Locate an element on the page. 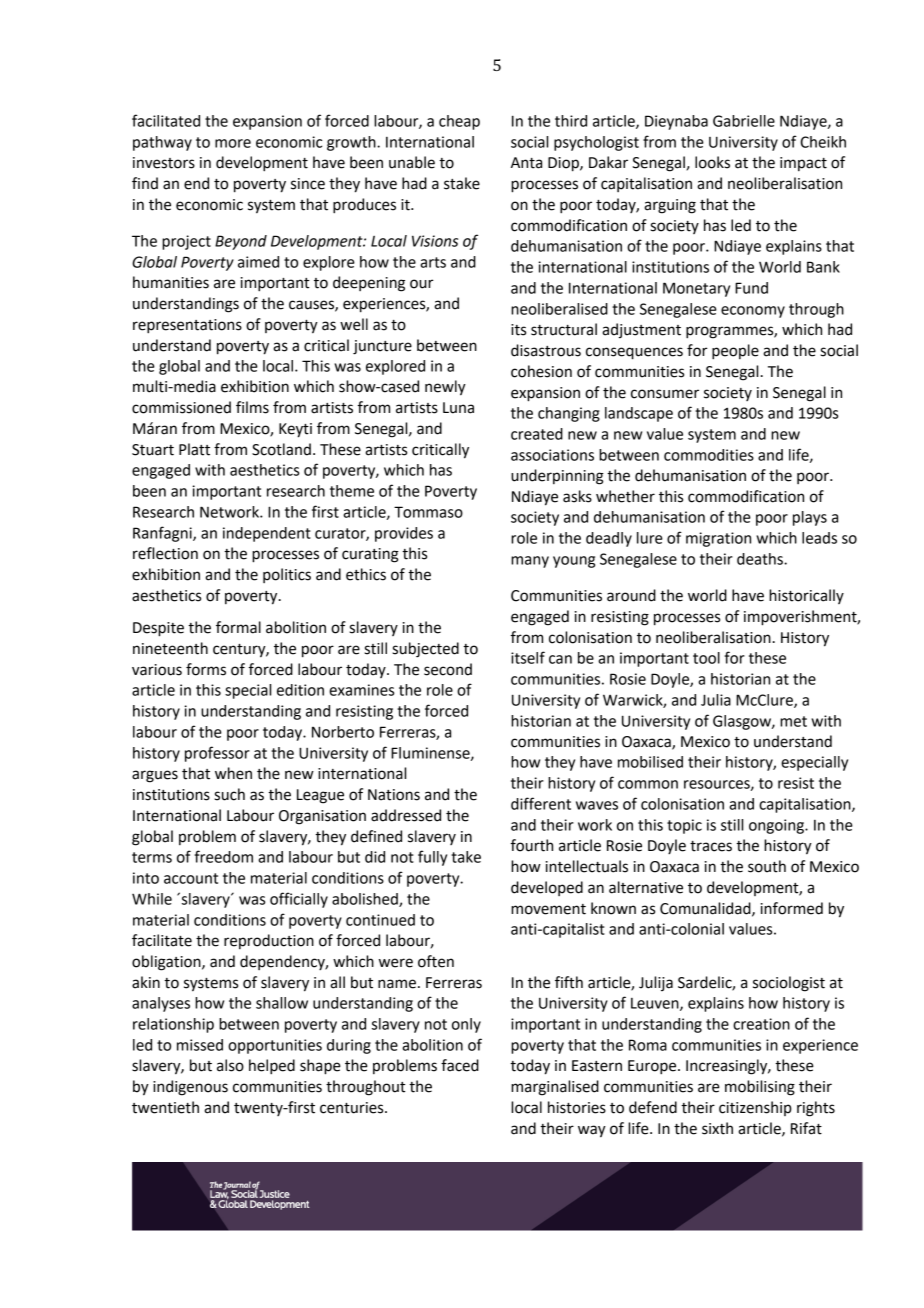  account is located at coordinates (191, 878).
